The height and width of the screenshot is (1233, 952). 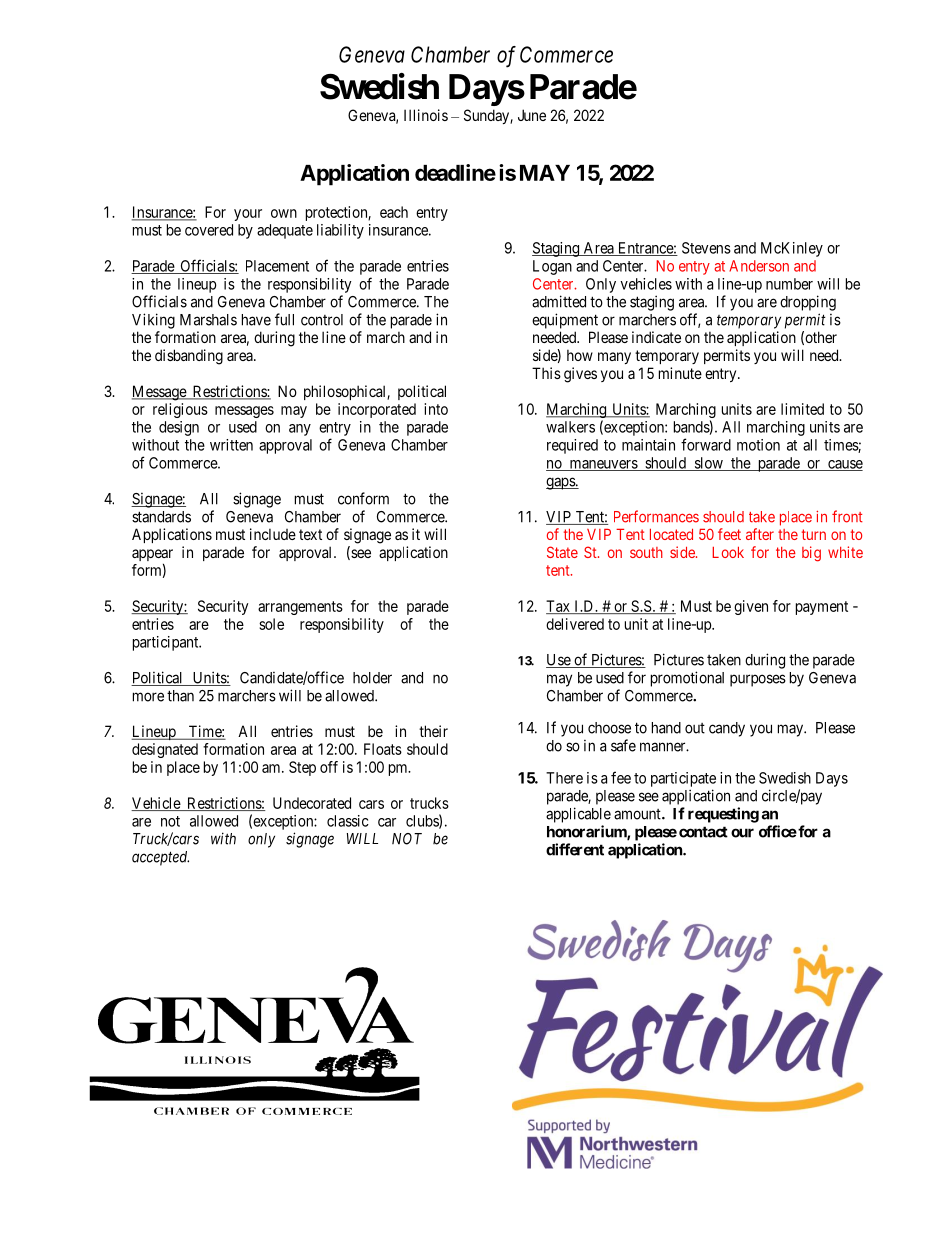 What do you see at coordinates (160, 858) in the screenshot?
I see `accepted` at bounding box center [160, 858].
